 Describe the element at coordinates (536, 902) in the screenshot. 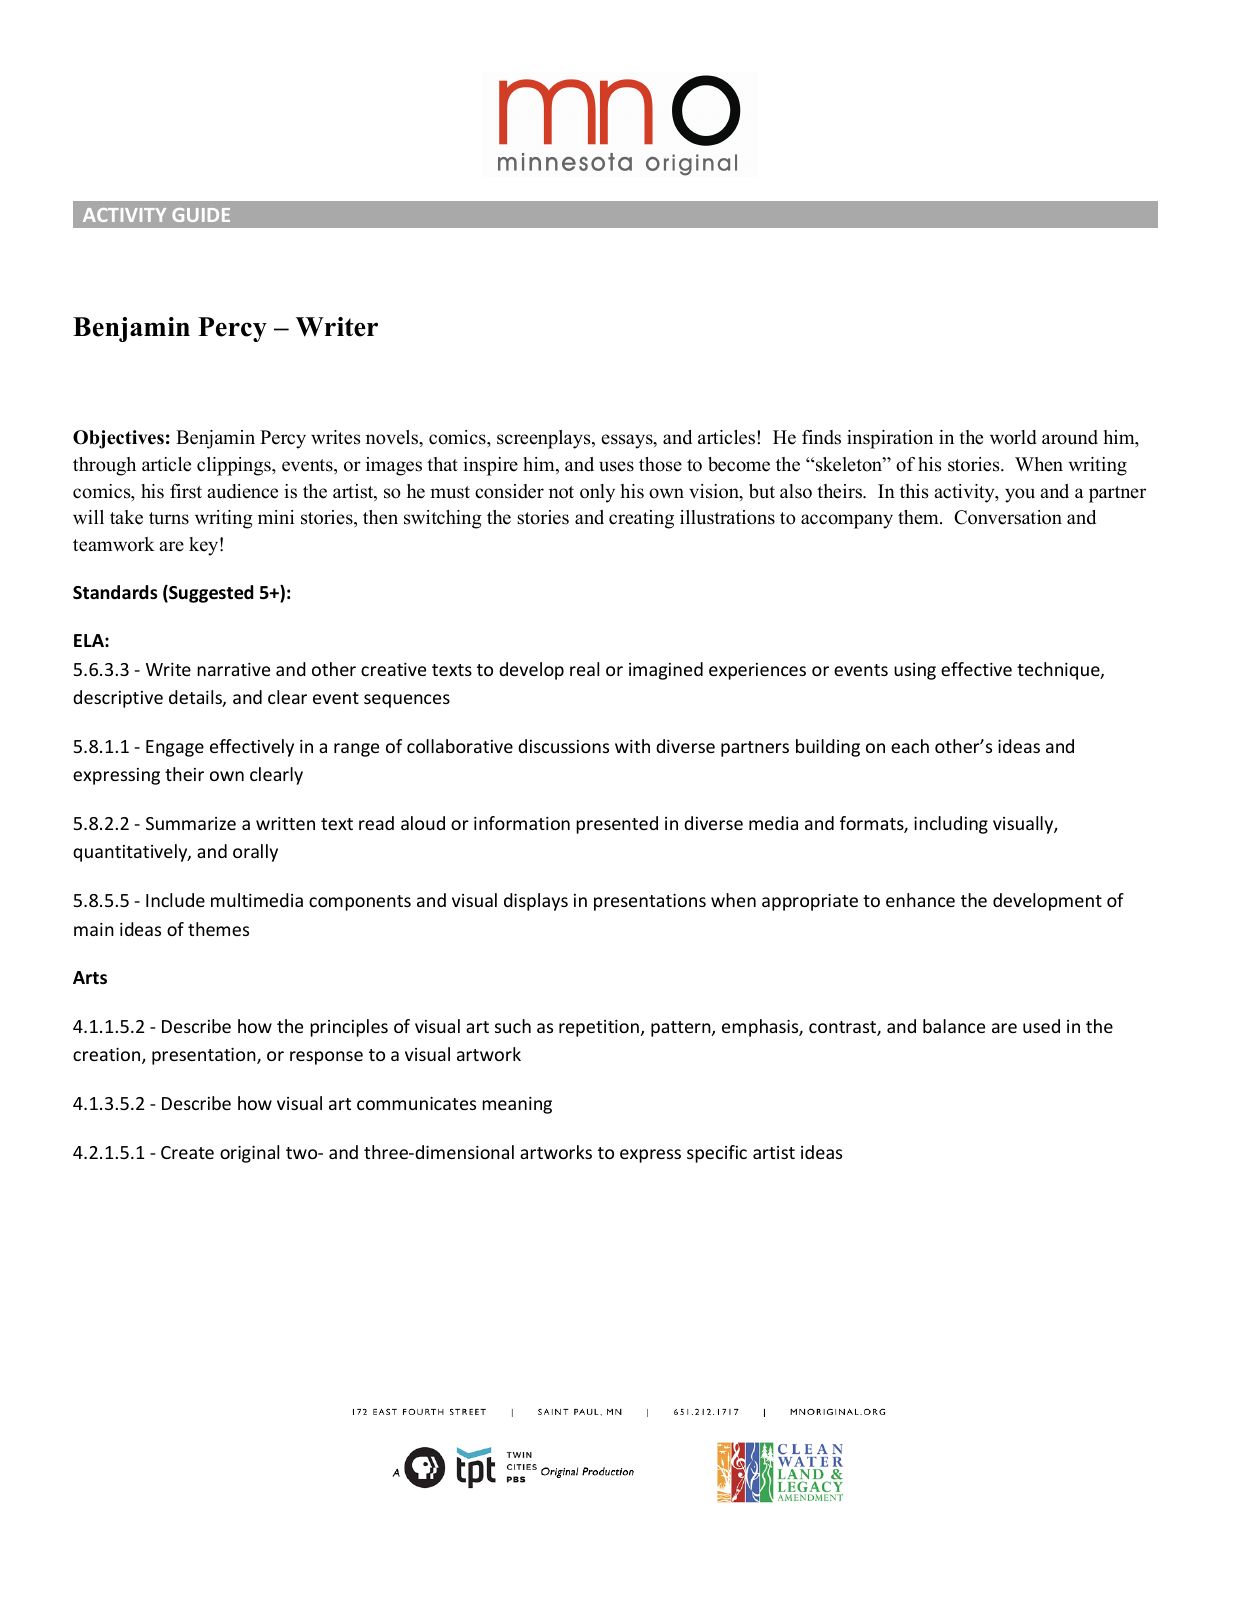

I see `displays` at that location.
